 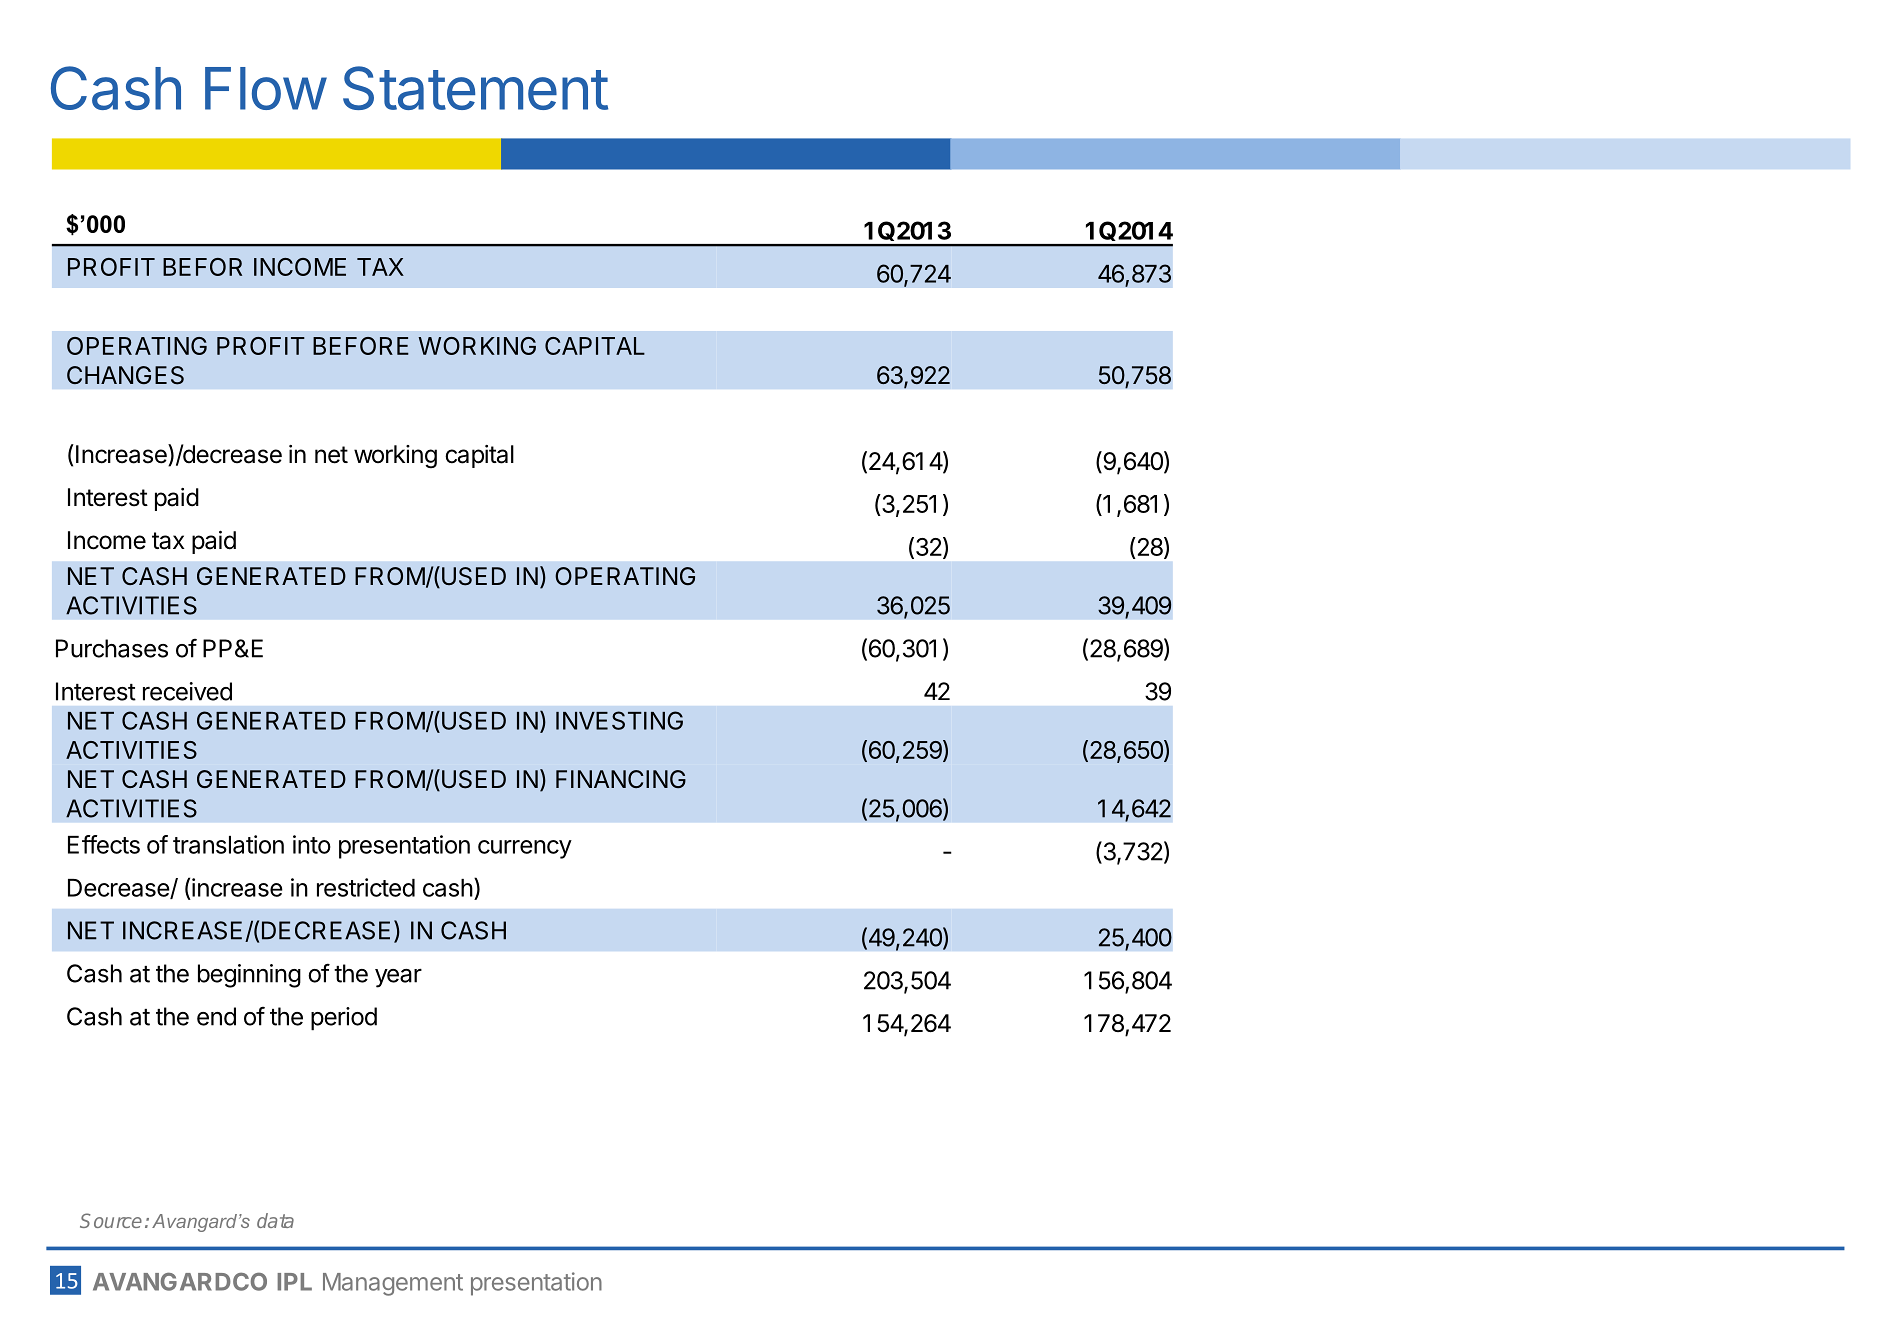 I want to click on beginning, so click(x=249, y=976).
